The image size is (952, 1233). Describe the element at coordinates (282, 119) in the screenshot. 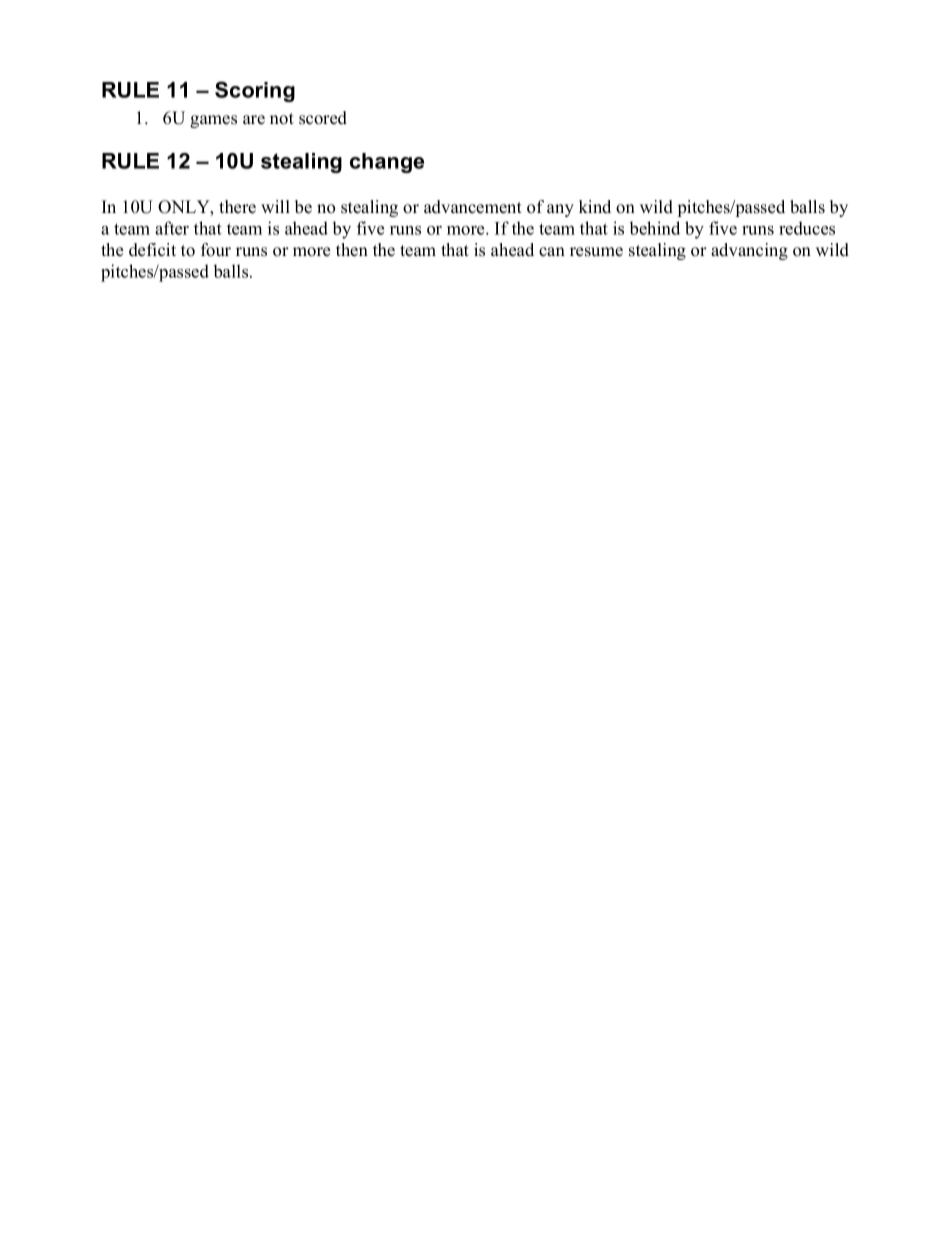

I see `not` at that location.
